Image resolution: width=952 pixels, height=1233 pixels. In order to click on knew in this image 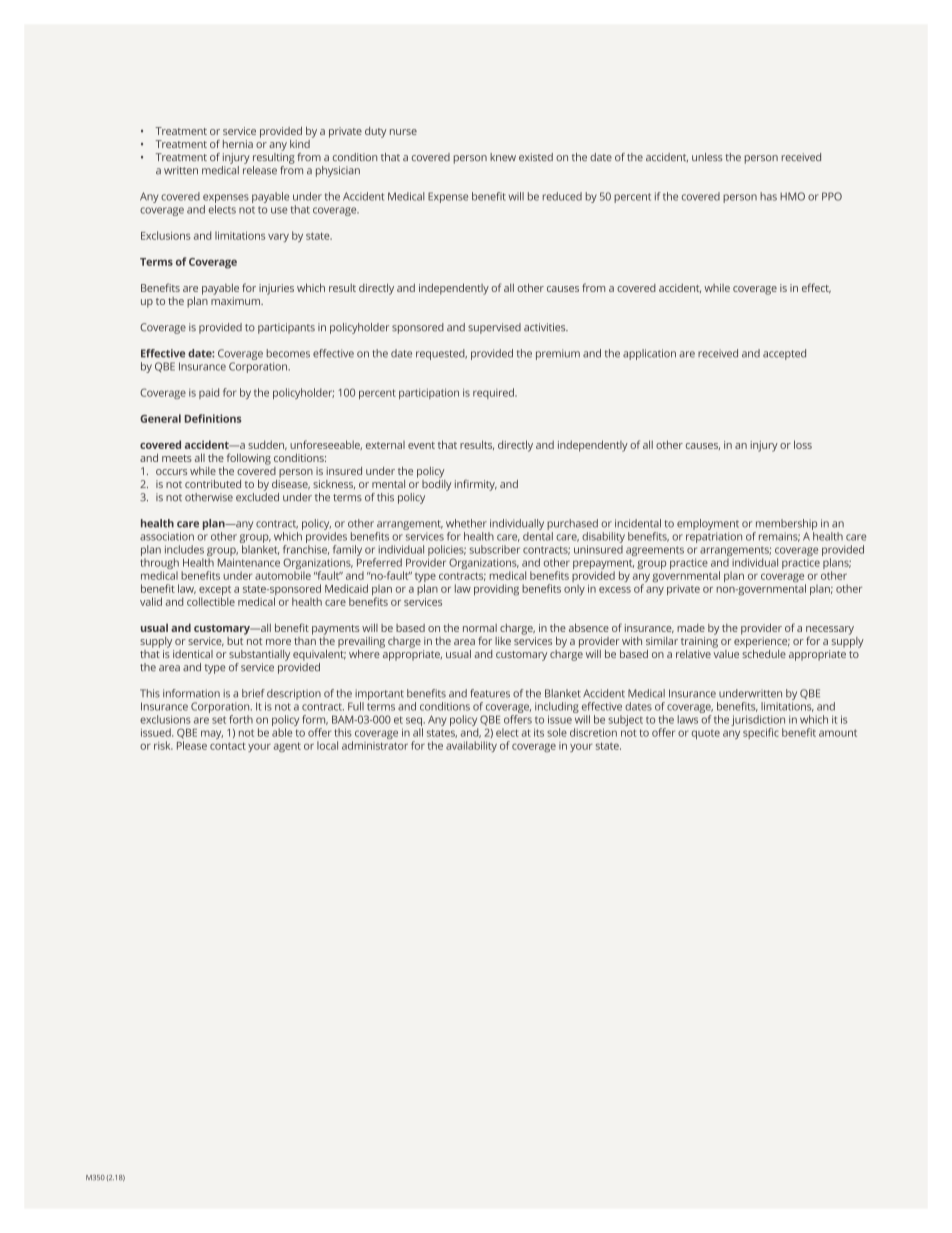, I will do `click(503, 157)`.
